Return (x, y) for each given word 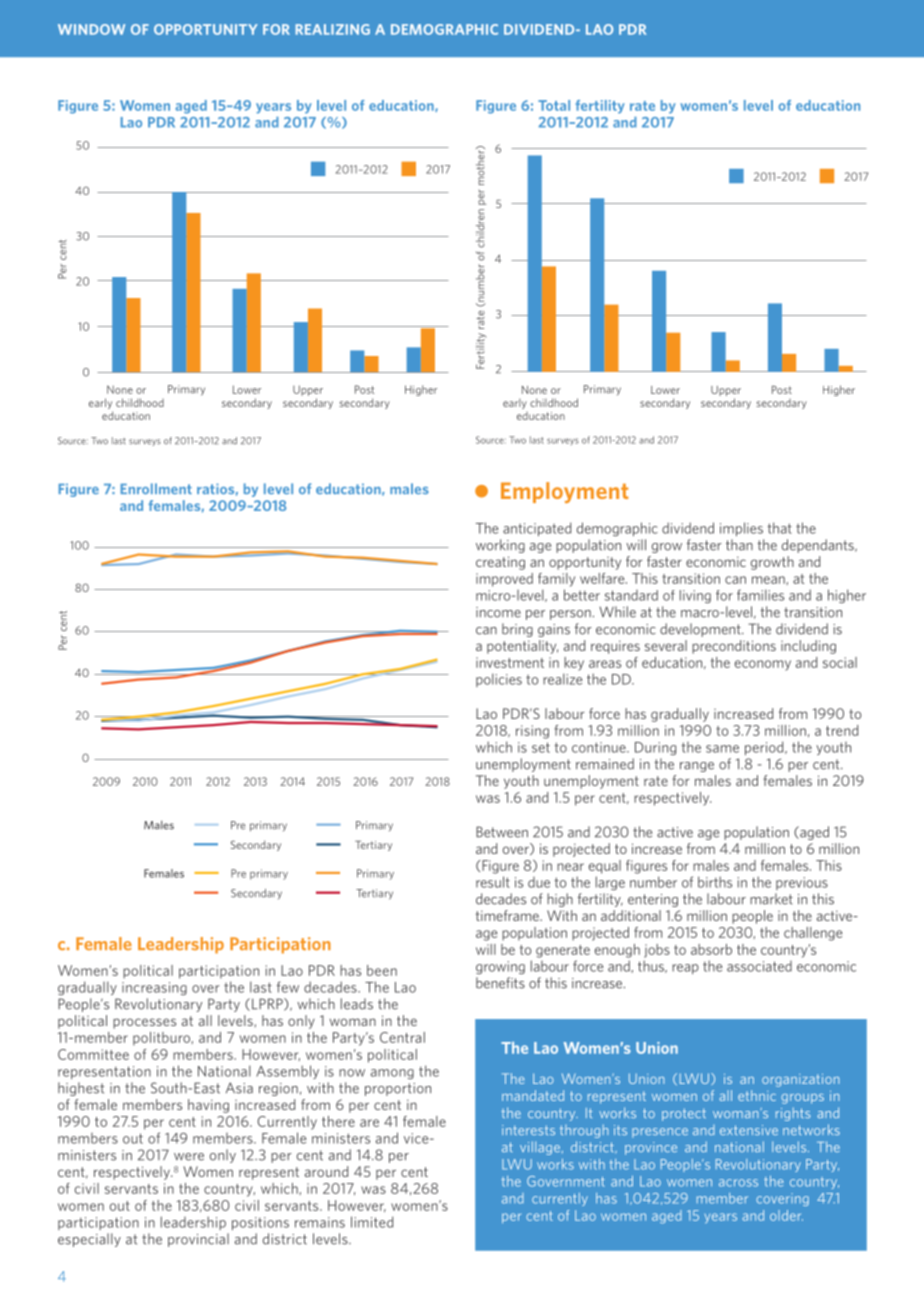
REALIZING (333, 29)
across (738, 1183)
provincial (198, 1240)
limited (372, 1222)
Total (554, 105)
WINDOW (91, 29)
